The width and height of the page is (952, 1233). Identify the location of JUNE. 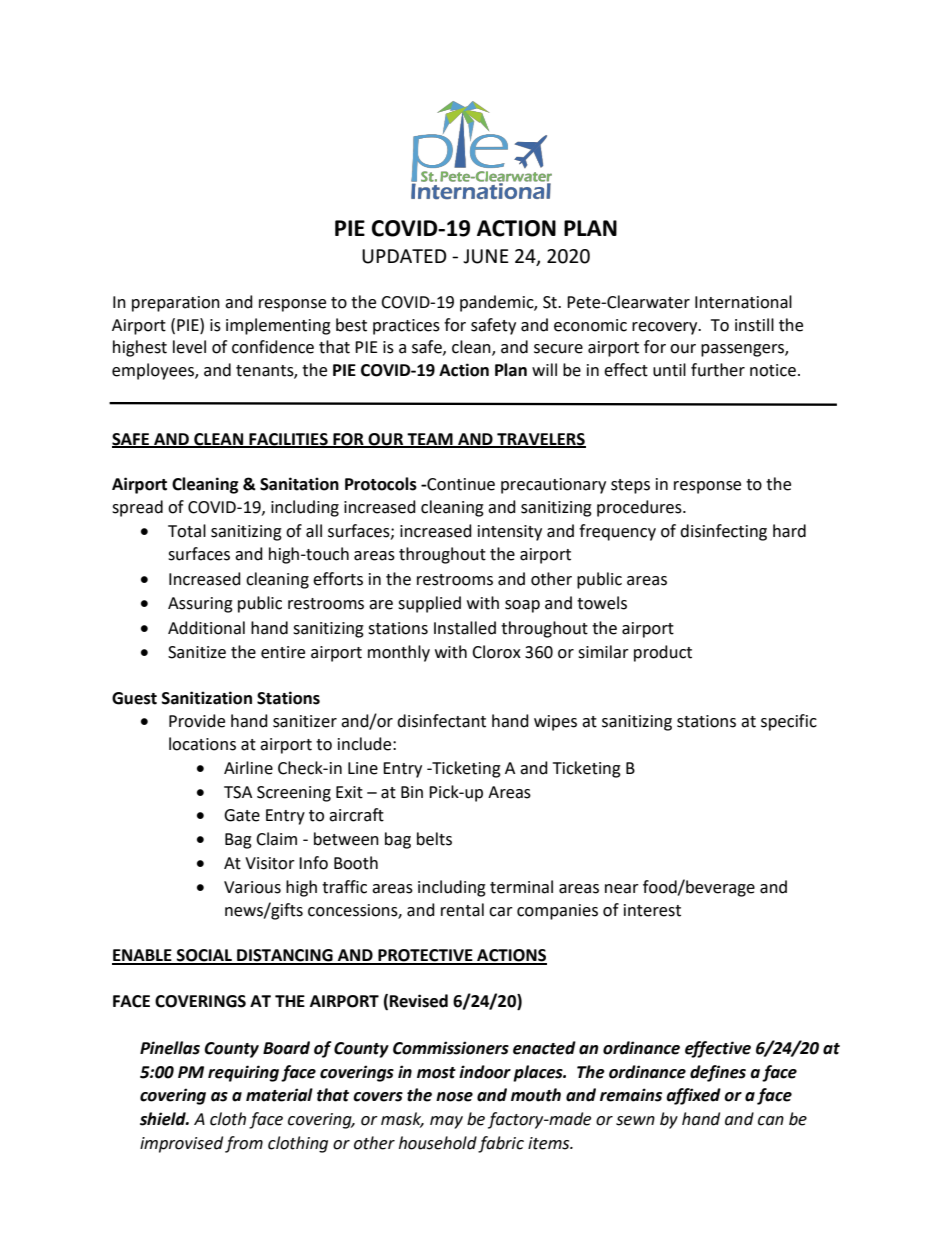
(486, 256).
